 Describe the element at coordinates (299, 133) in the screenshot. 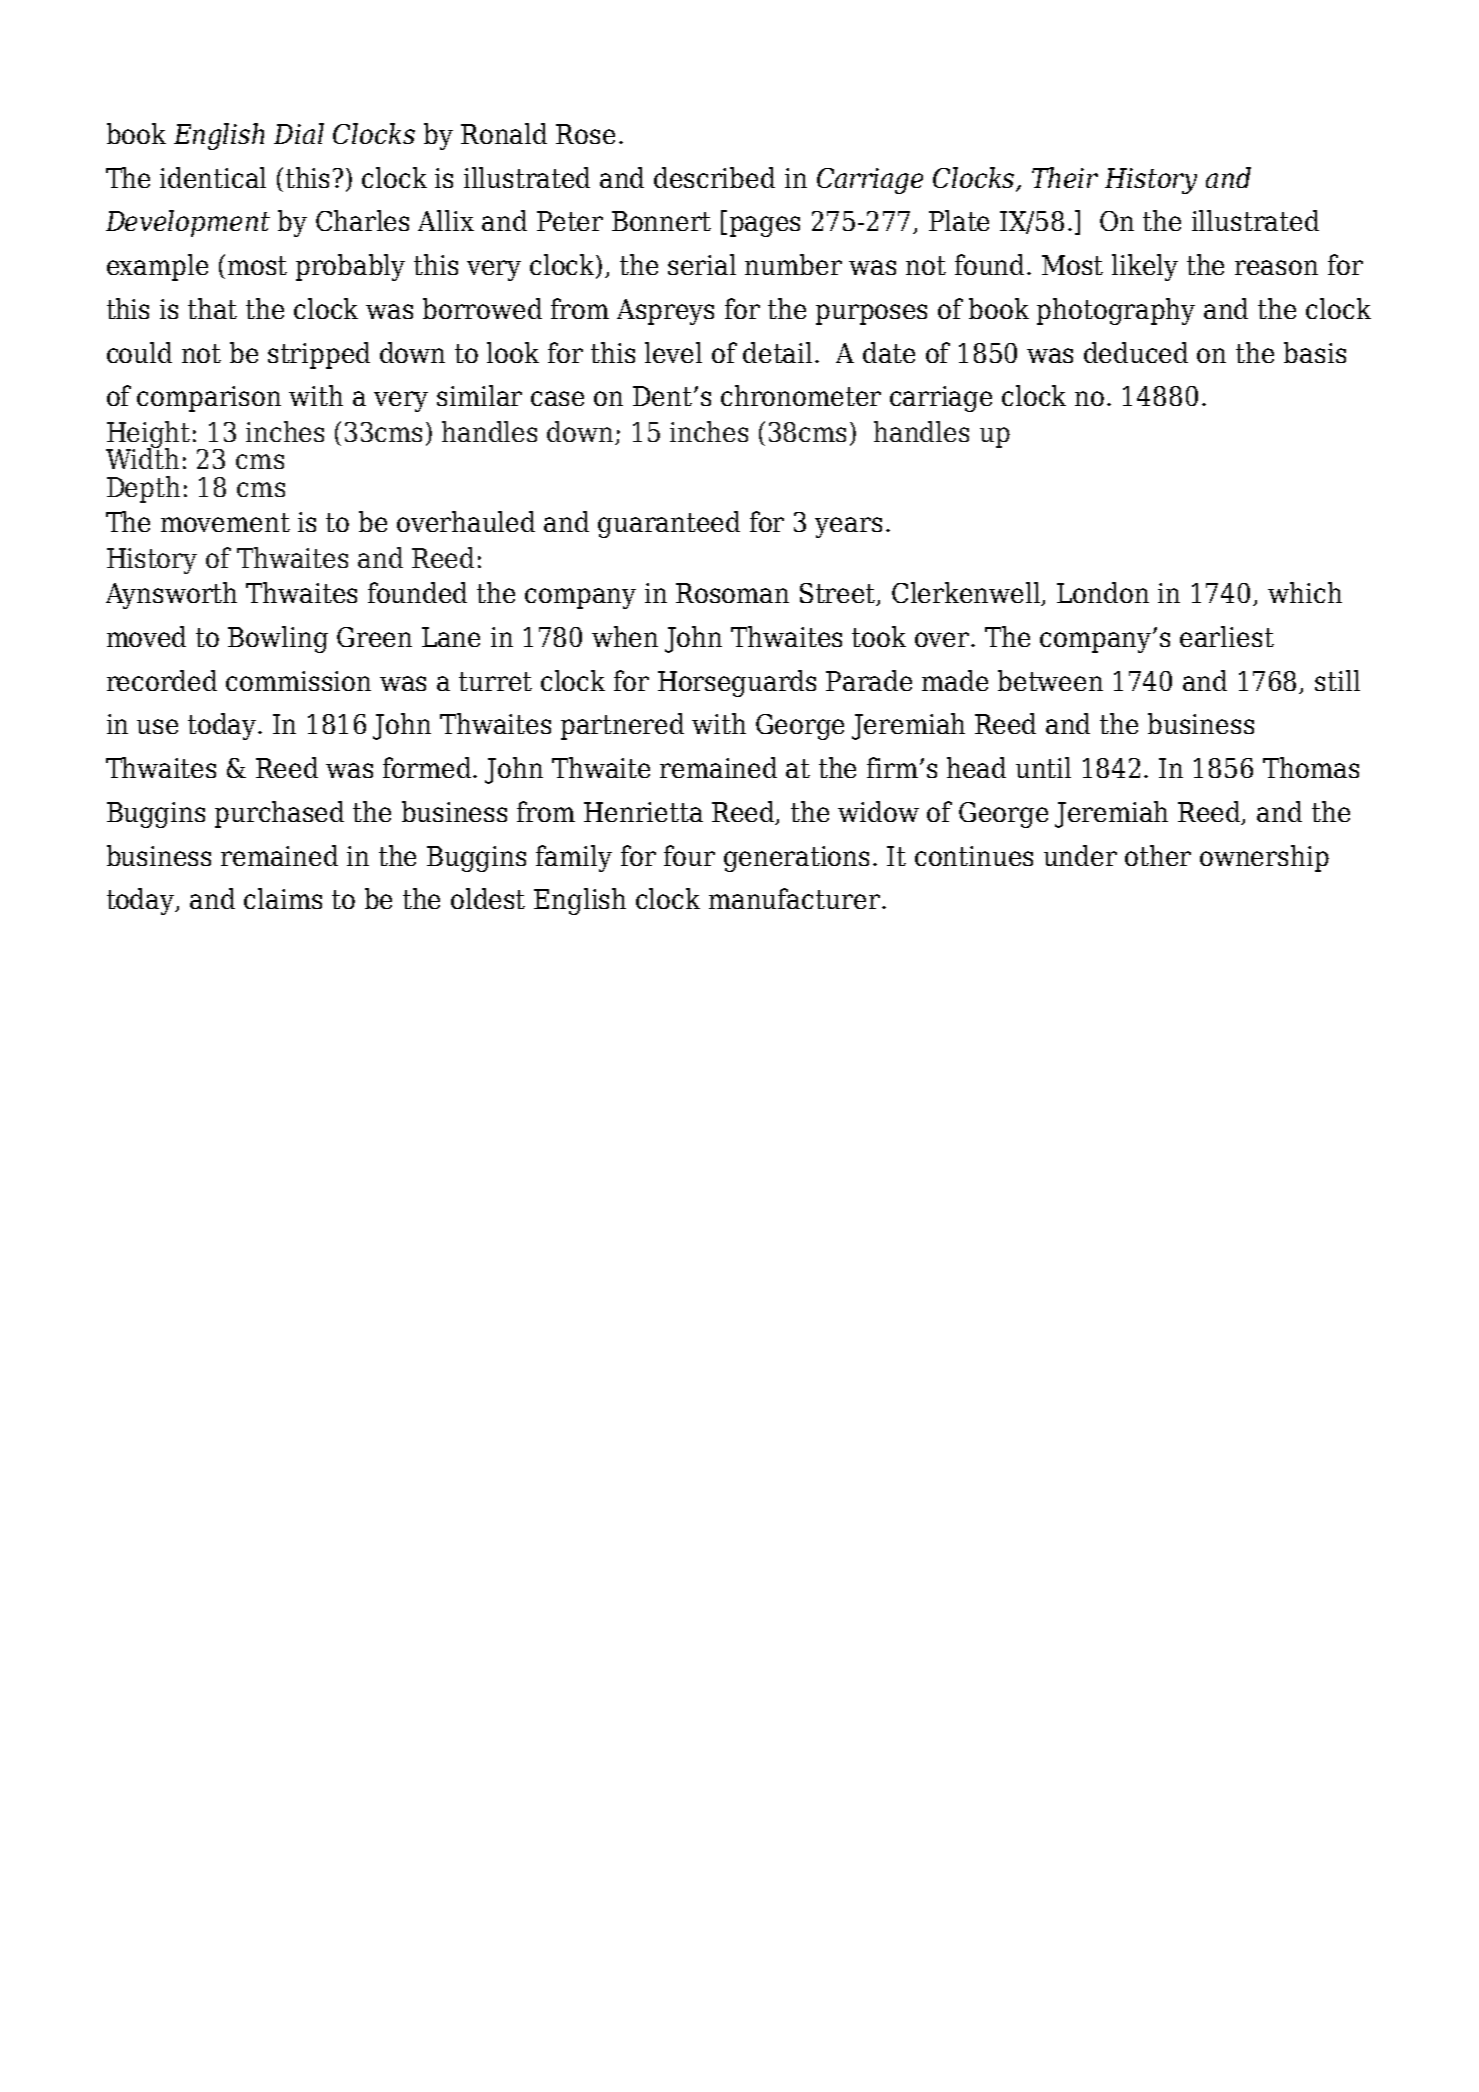

I see `Dial` at that location.
